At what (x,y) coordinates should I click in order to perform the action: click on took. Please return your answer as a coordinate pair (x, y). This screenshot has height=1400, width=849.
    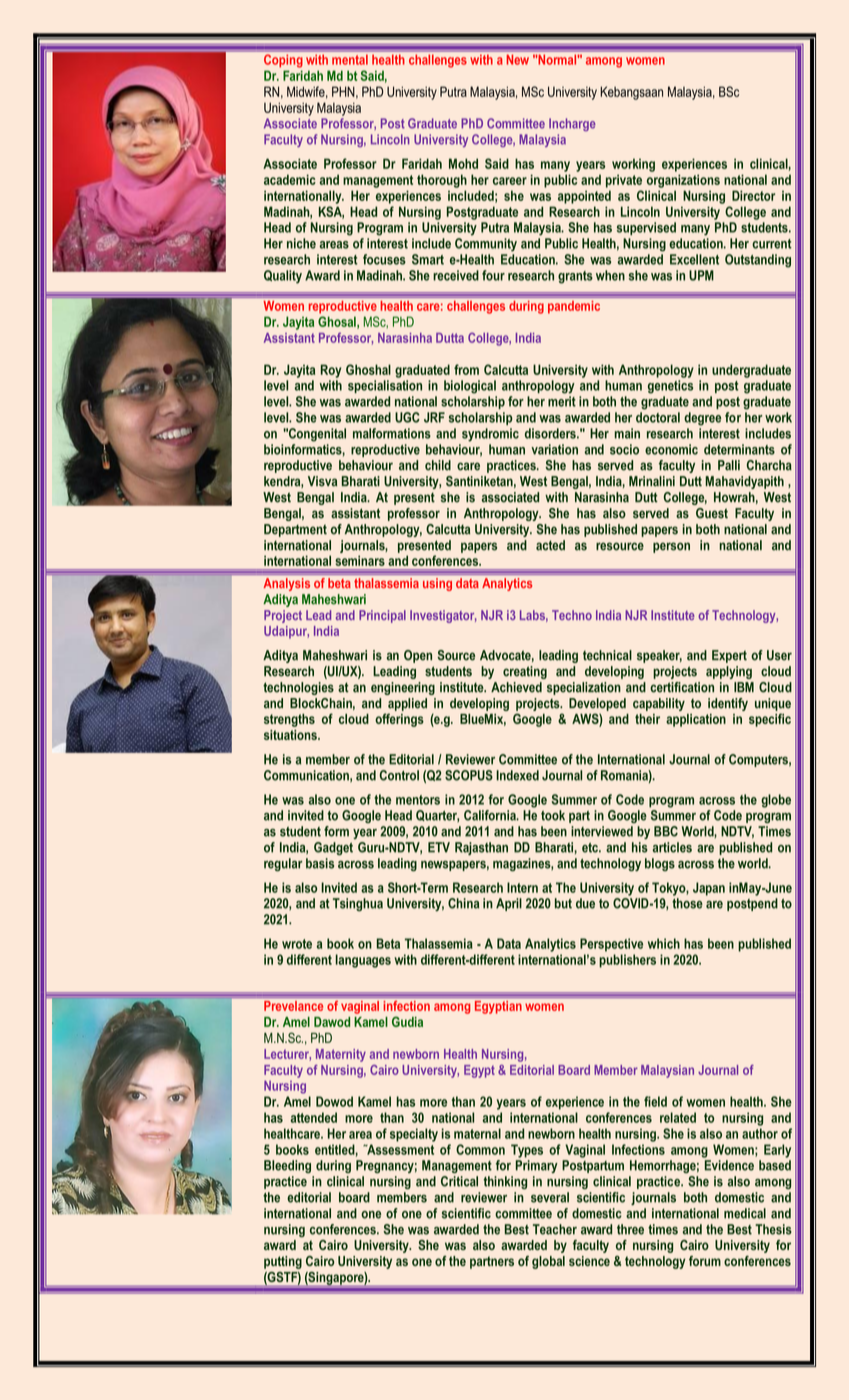
    Looking at the image, I should click on (553, 815).
